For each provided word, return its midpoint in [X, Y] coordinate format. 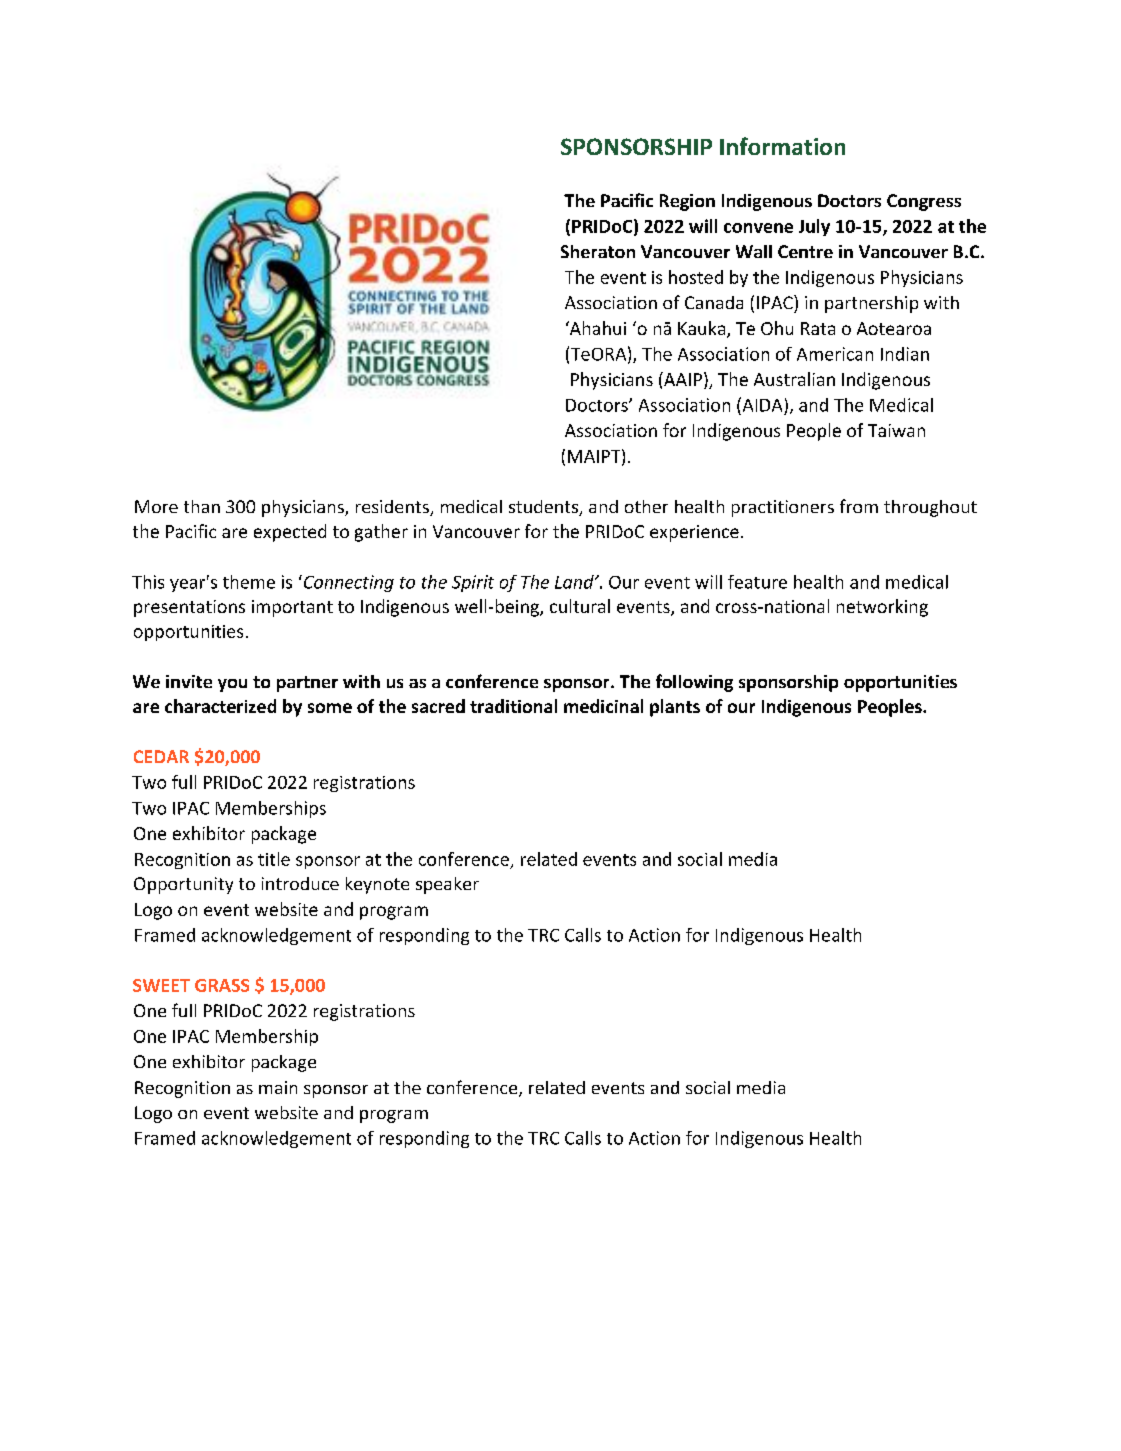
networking [882, 608]
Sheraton [598, 251]
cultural [580, 606]
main [278, 1087]
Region [687, 202]
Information [782, 146]
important [292, 608]
